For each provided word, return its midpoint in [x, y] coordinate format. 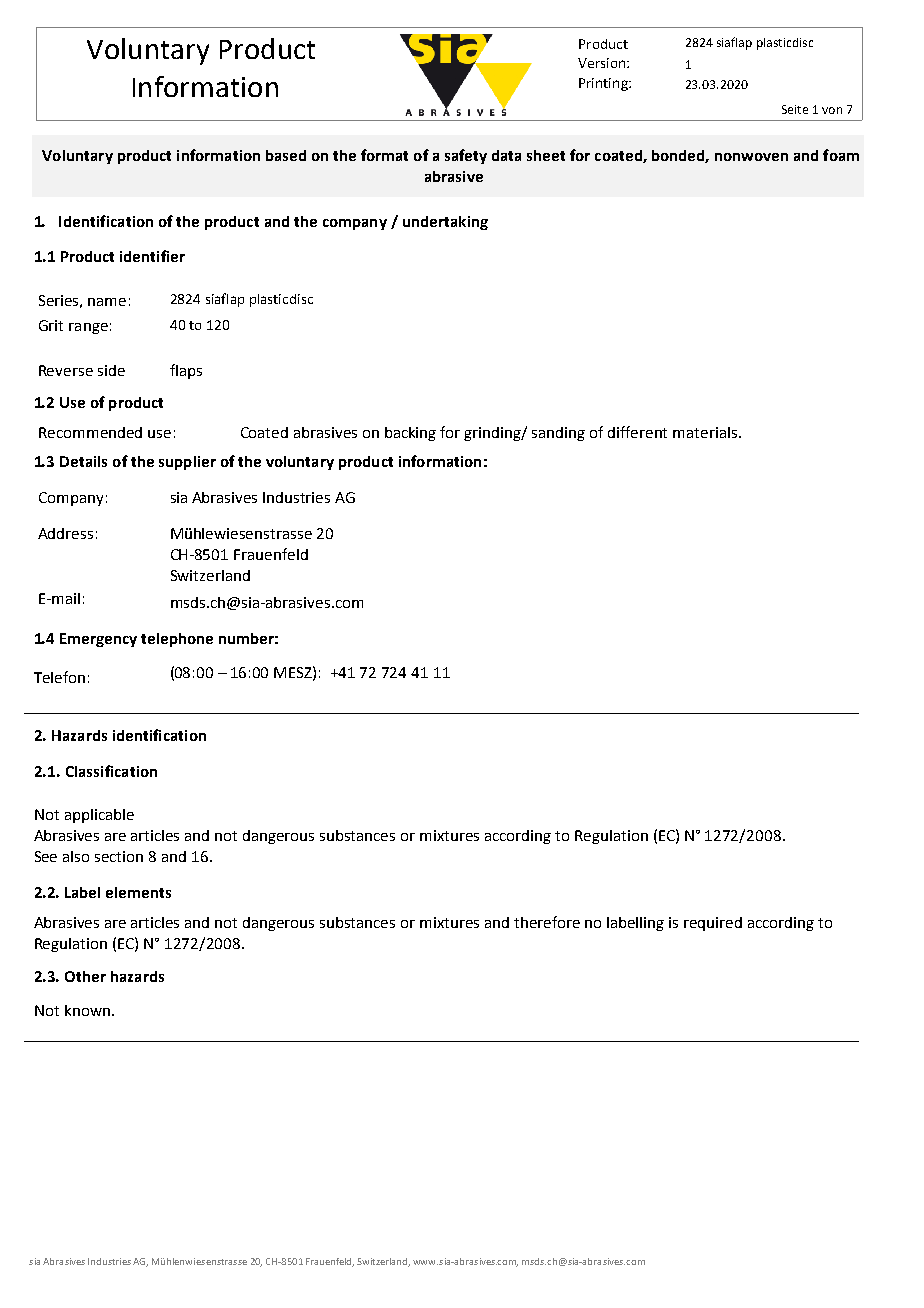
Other [85, 976]
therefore [547, 922]
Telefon [59, 677]
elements [138, 892]
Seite [795, 109]
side [111, 370]
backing [410, 434]
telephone [177, 640]
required [713, 924]
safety [466, 156]
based [286, 155]
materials [706, 432]
